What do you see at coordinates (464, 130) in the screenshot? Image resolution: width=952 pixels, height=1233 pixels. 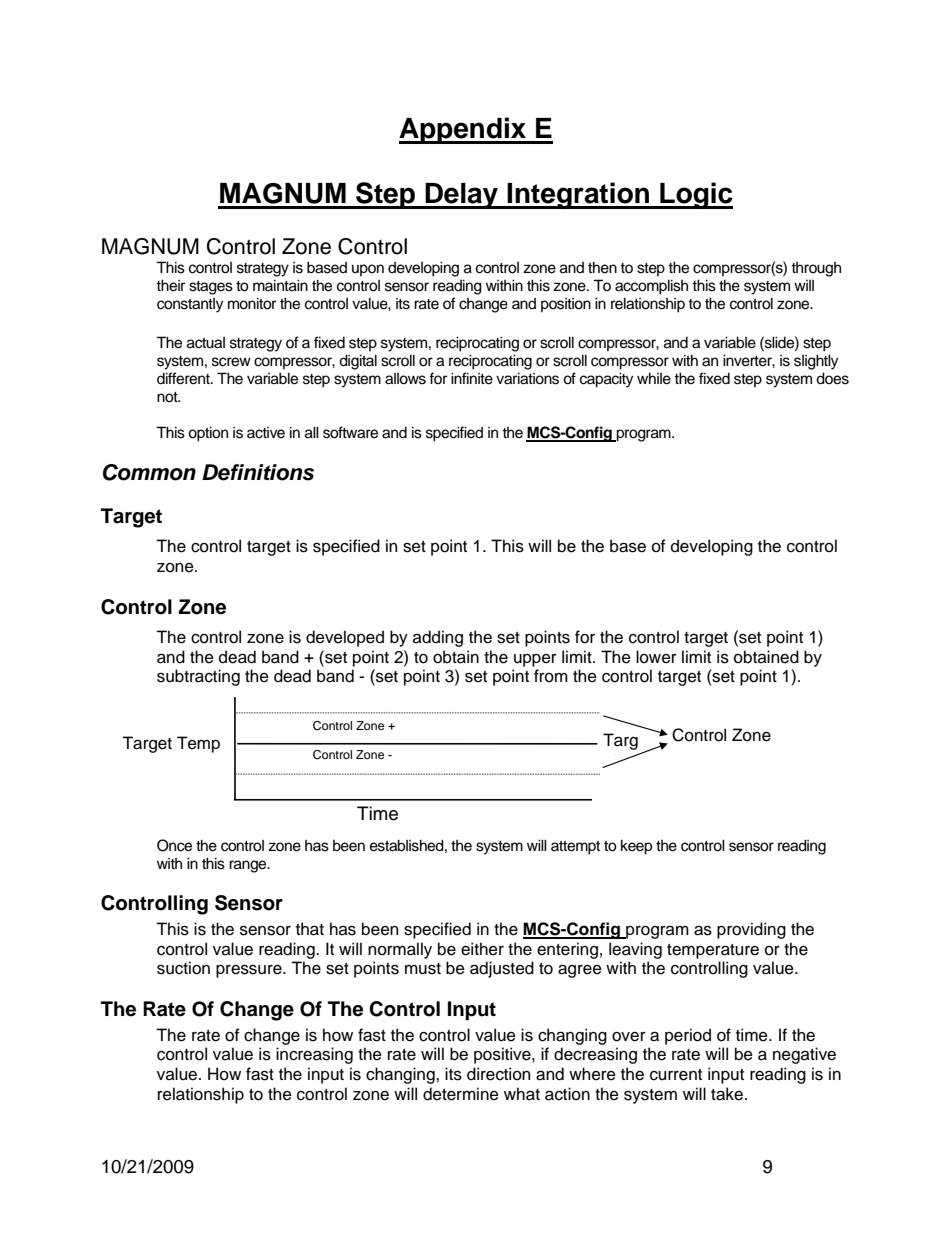 I see `Appendix` at bounding box center [464, 130].
